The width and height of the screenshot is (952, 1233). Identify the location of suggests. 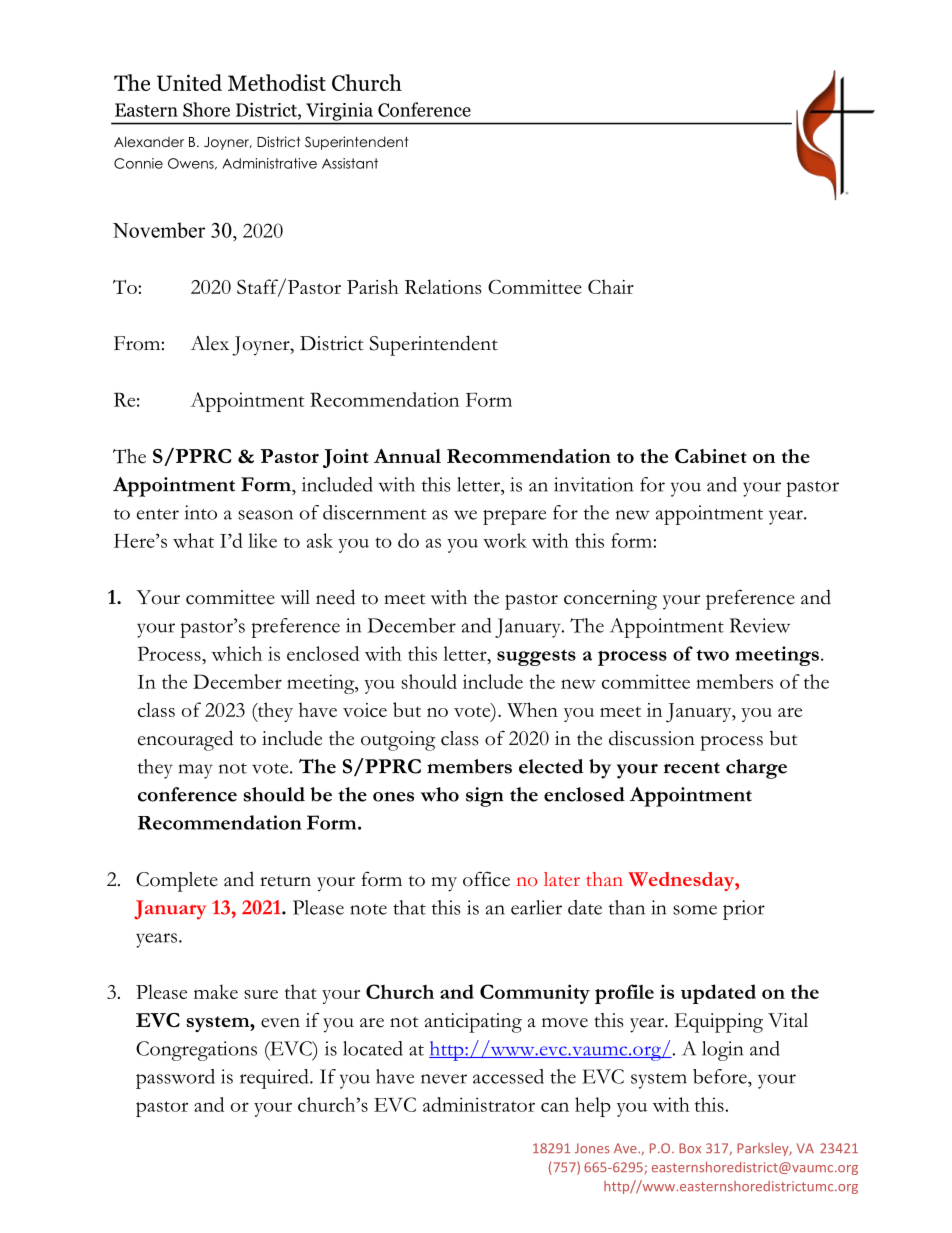
(536, 657).
